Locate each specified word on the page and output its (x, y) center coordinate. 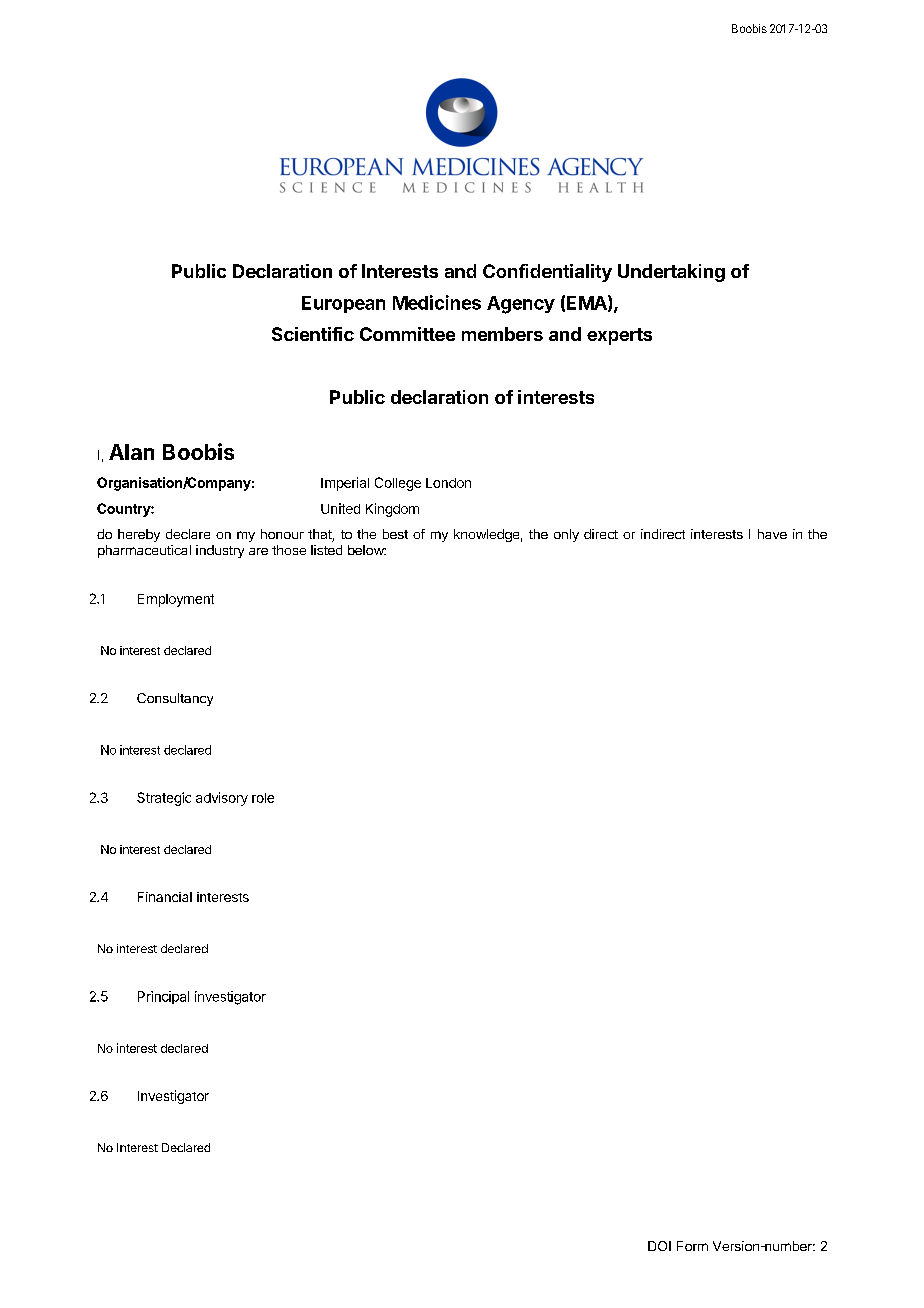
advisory (222, 799)
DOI (659, 1246)
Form (692, 1246)
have (772, 534)
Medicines (437, 302)
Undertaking (671, 273)
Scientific (313, 334)
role (263, 798)
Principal (163, 997)
